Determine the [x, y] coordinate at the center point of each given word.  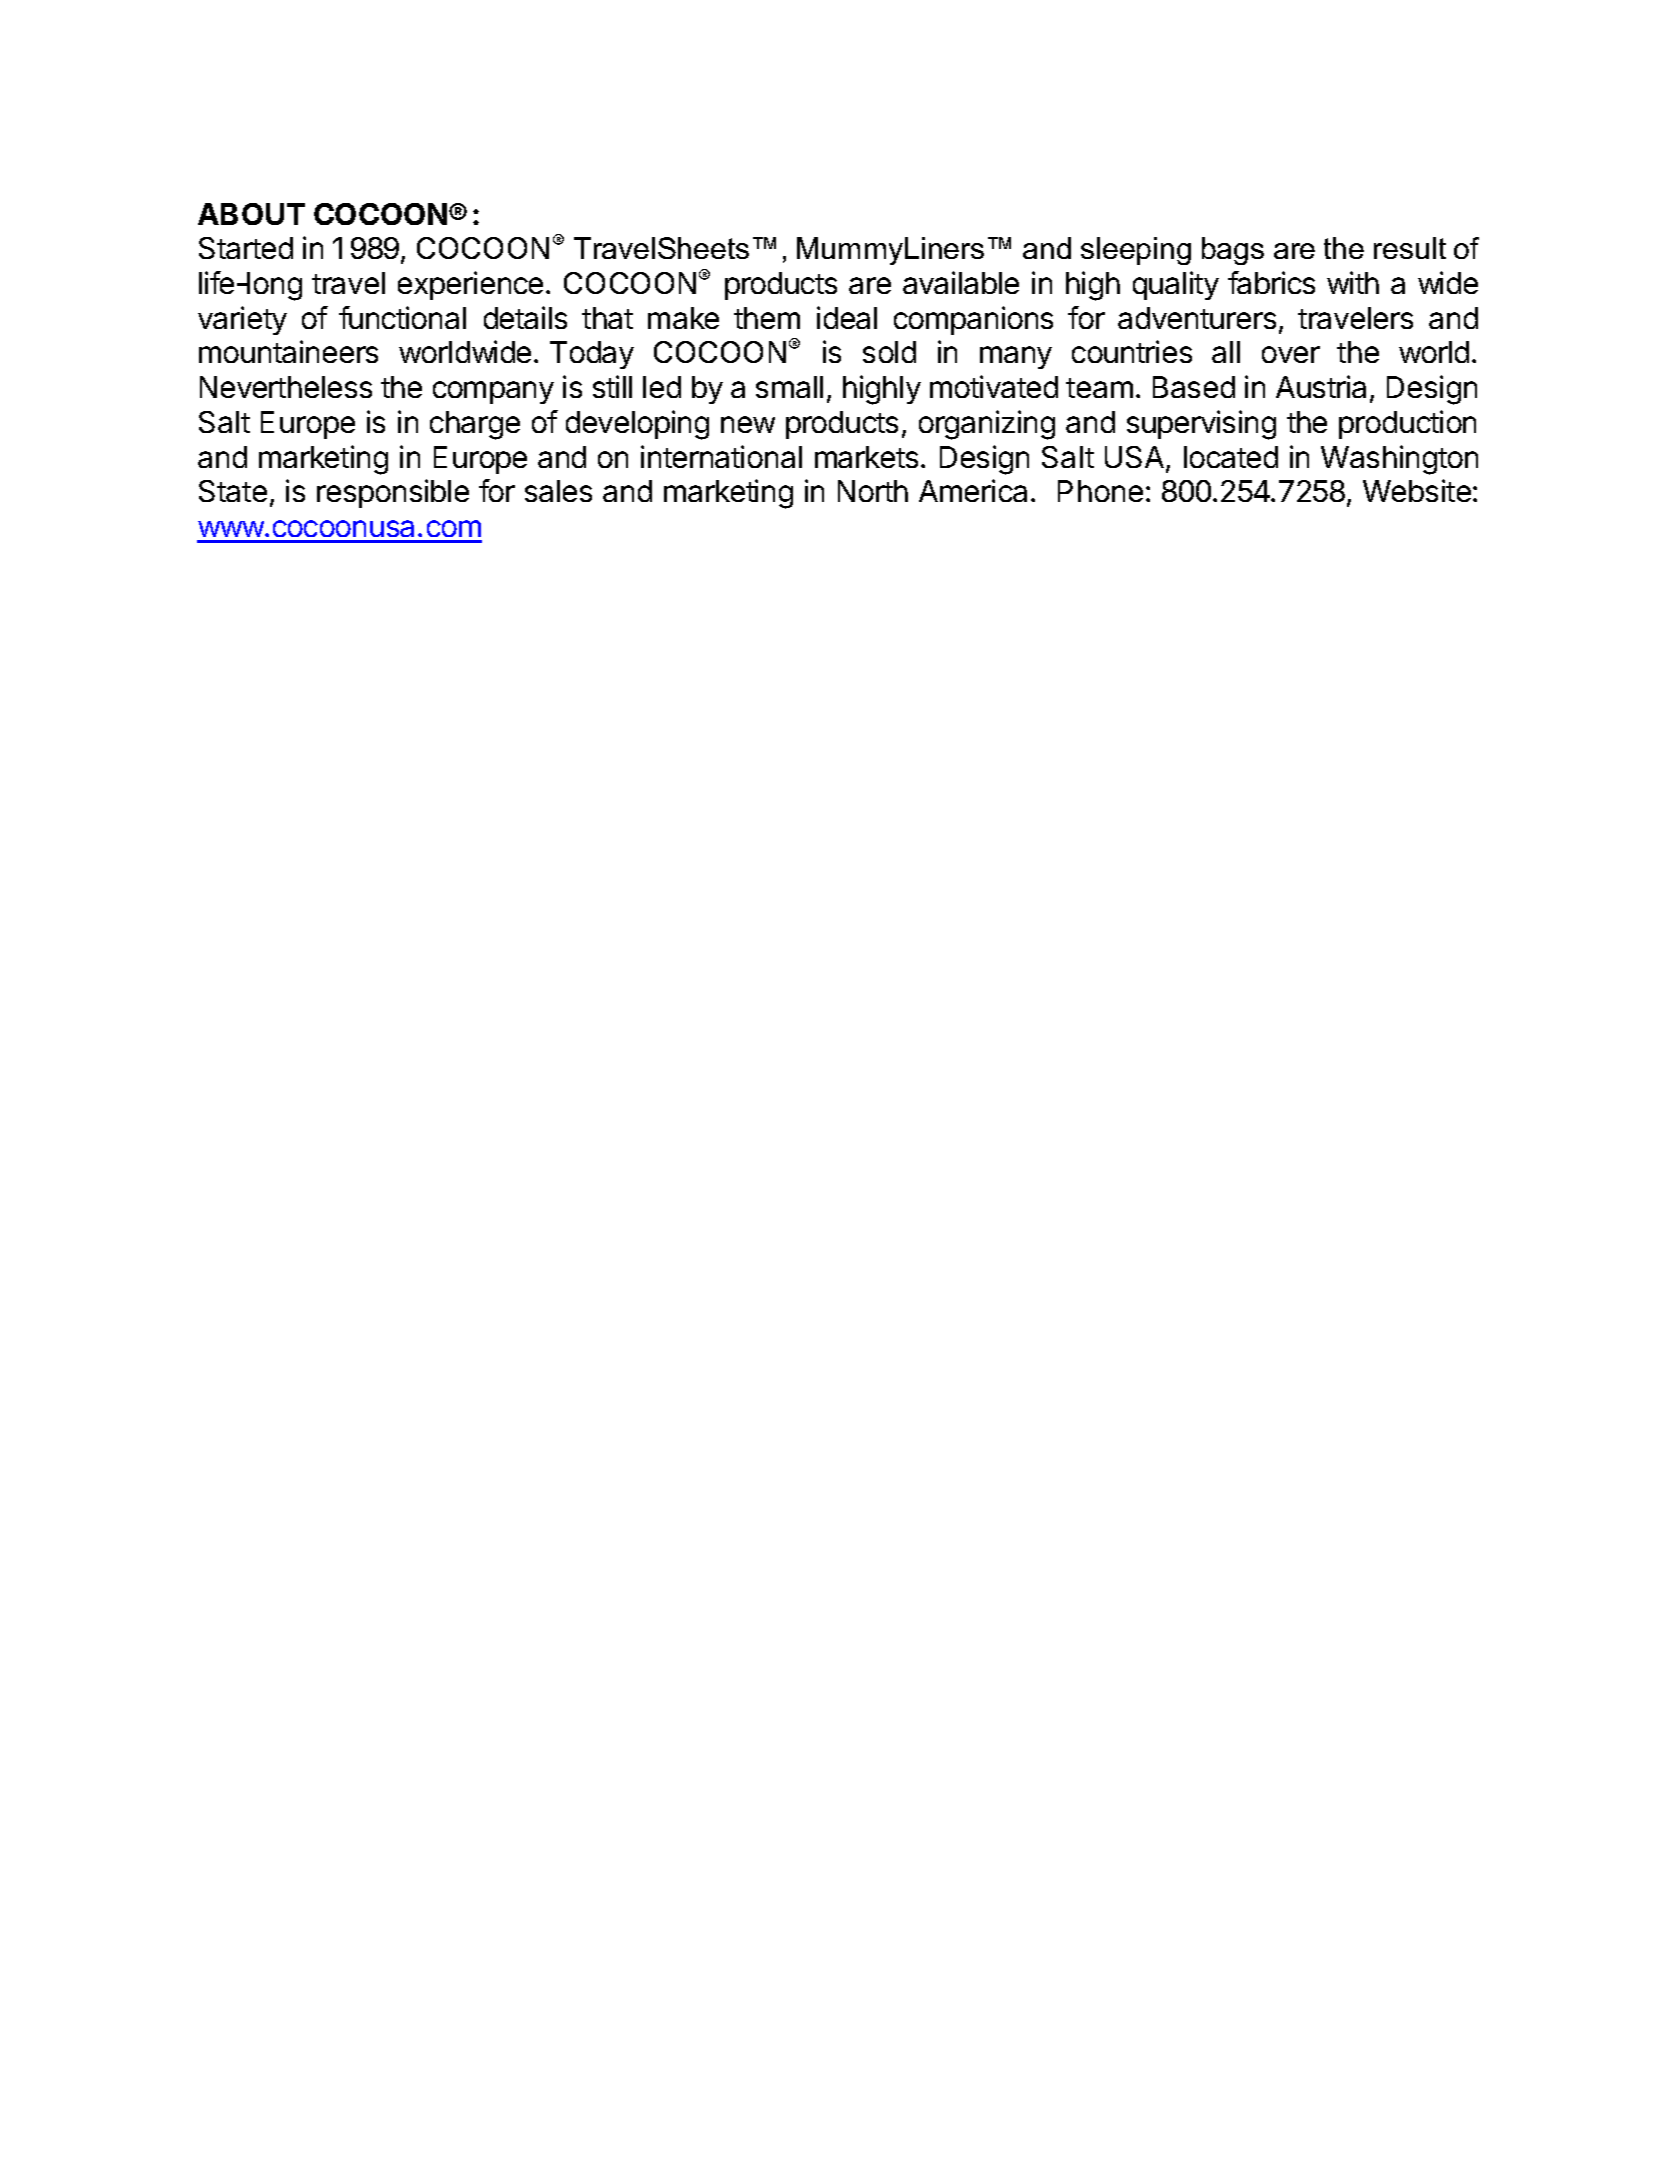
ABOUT [251, 214]
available [961, 282]
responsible [393, 493]
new [748, 424]
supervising [1201, 425]
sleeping [1136, 251]
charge [475, 425]
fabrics [1271, 282]
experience [470, 285]
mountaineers [288, 351]
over [1291, 354]
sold [889, 352]
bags [1233, 251]
